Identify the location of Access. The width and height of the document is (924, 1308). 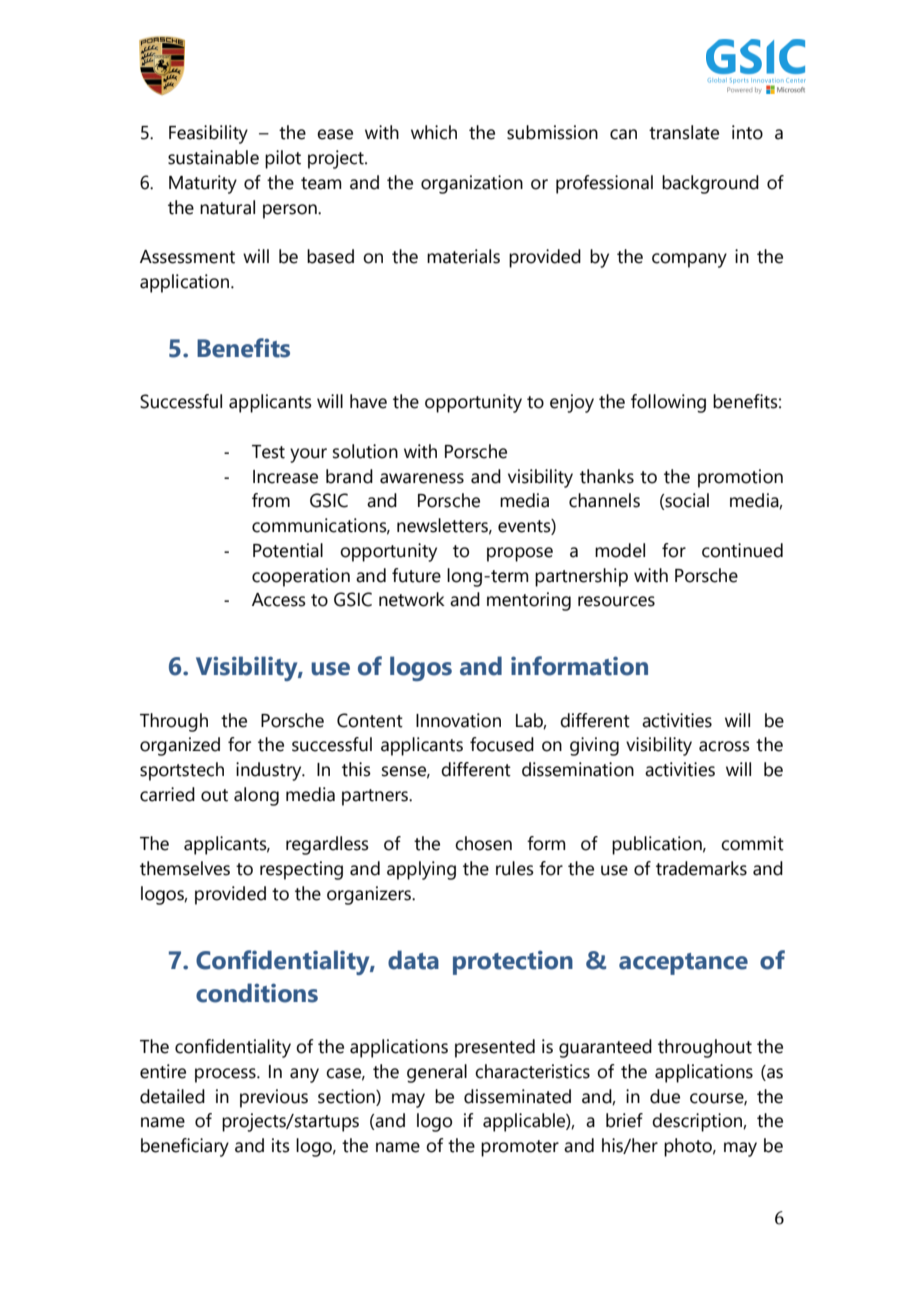
(279, 600).
